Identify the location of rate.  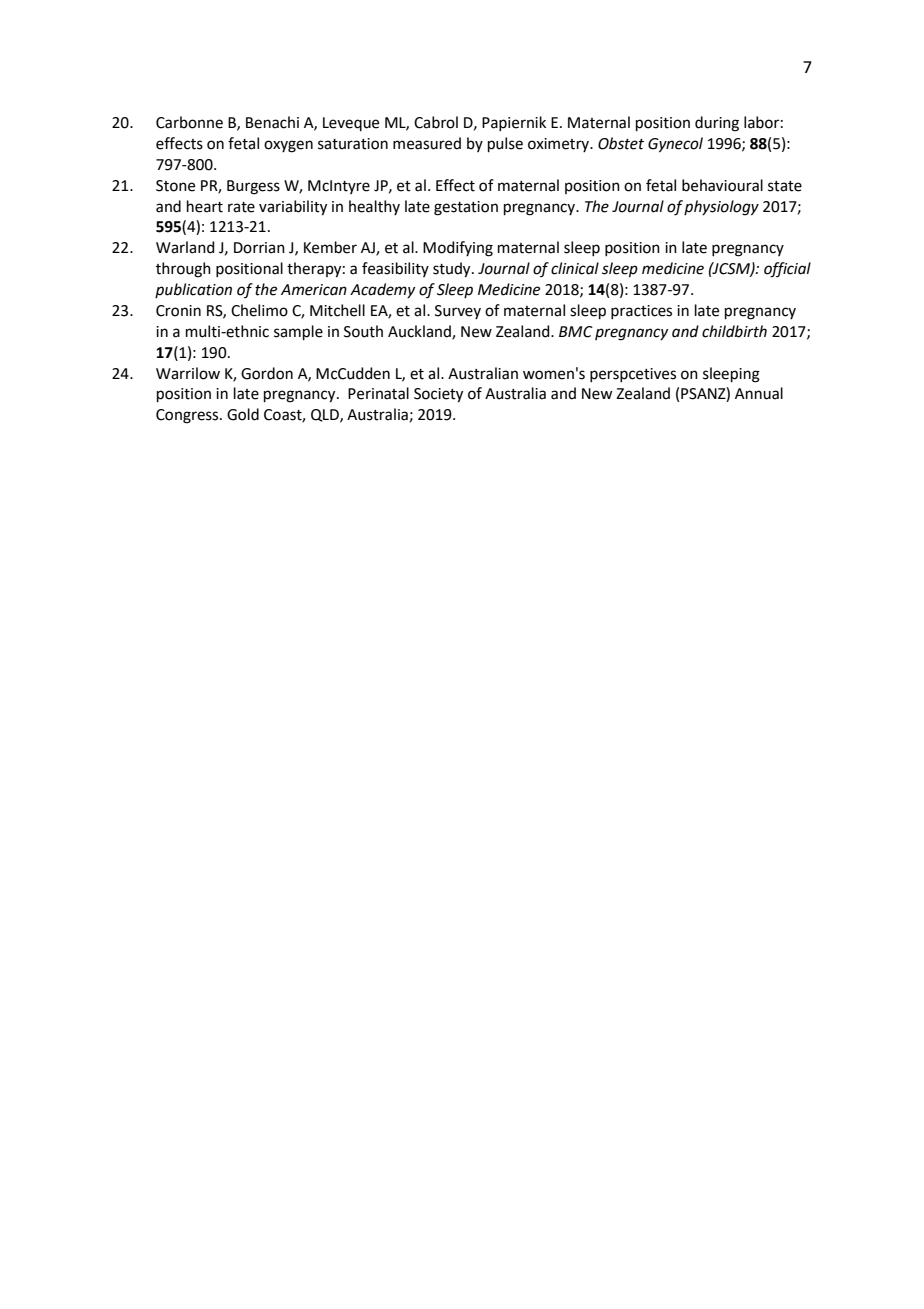
(241, 207).
